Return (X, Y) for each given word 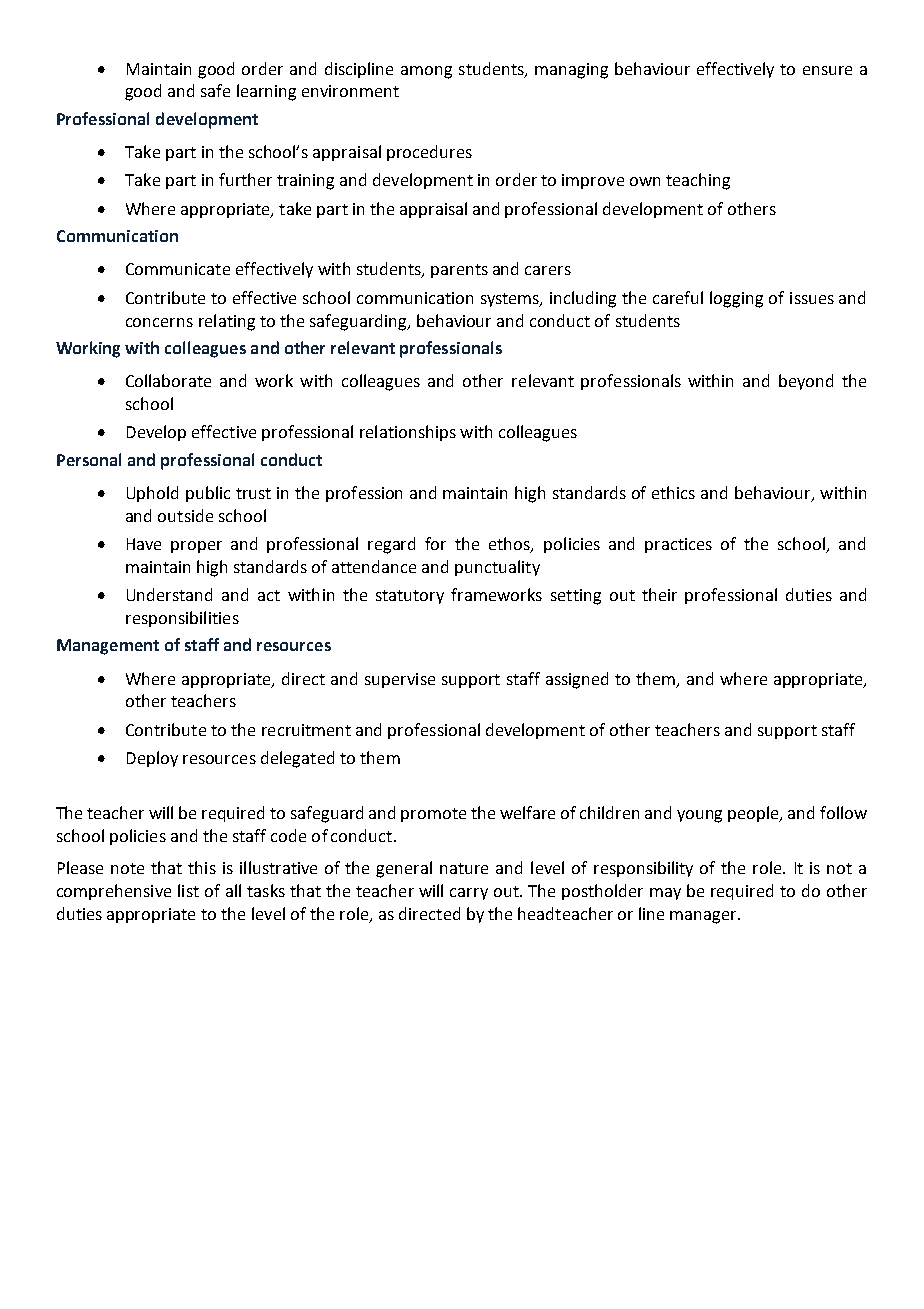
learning (266, 92)
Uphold (152, 494)
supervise (400, 680)
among (426, 72)
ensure (827, 70)
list (188, 890)
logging (736, 299)
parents (459, 271)
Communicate (178, 269)
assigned (577, 680)
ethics (673, 492)
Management (108, 647)
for (435, 543)
